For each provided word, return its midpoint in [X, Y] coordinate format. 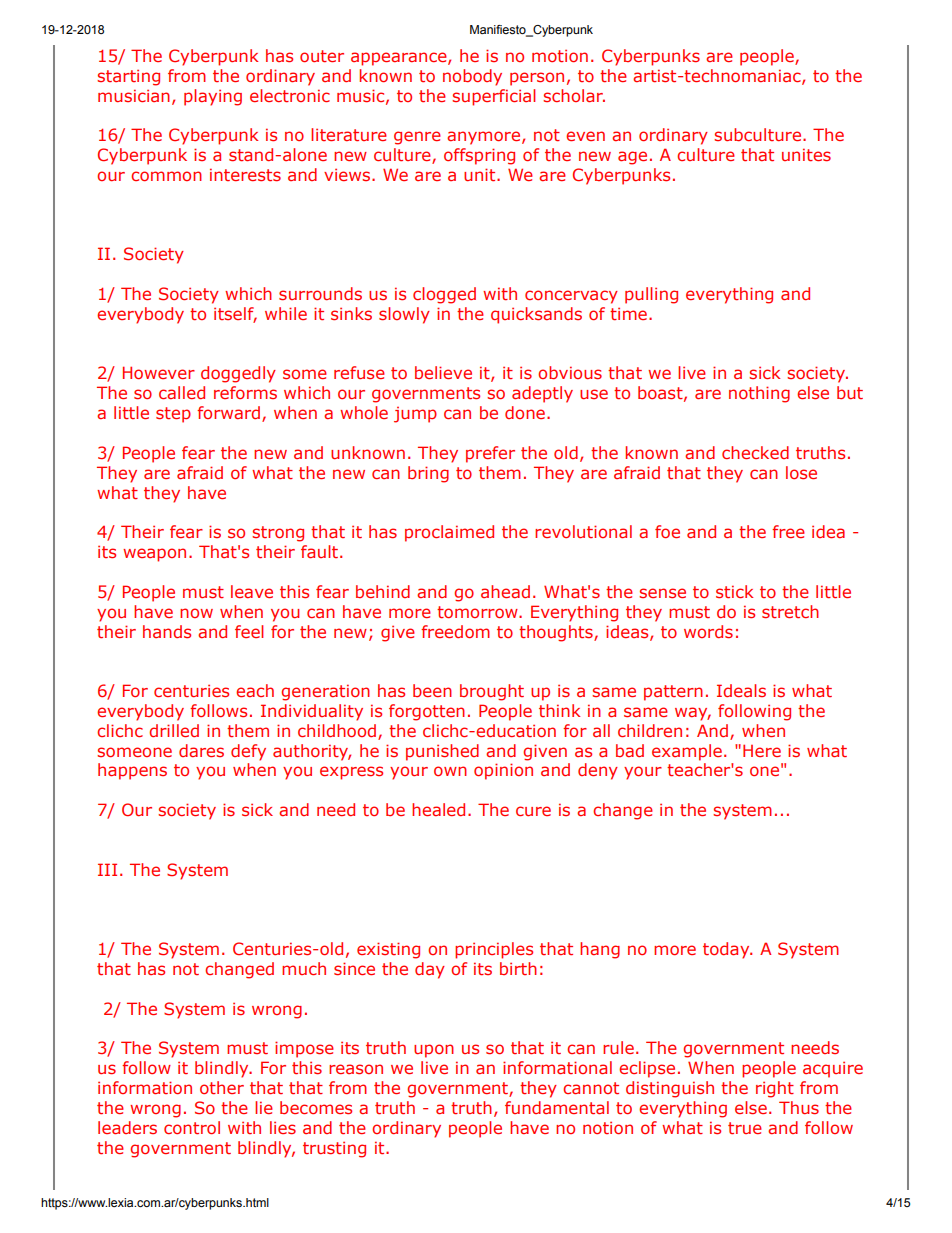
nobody [472, 77]
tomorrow [478, 612]
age [632, 158]
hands [167, 631]
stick [734, 591]
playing [213, 97]
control [192, 1127]
